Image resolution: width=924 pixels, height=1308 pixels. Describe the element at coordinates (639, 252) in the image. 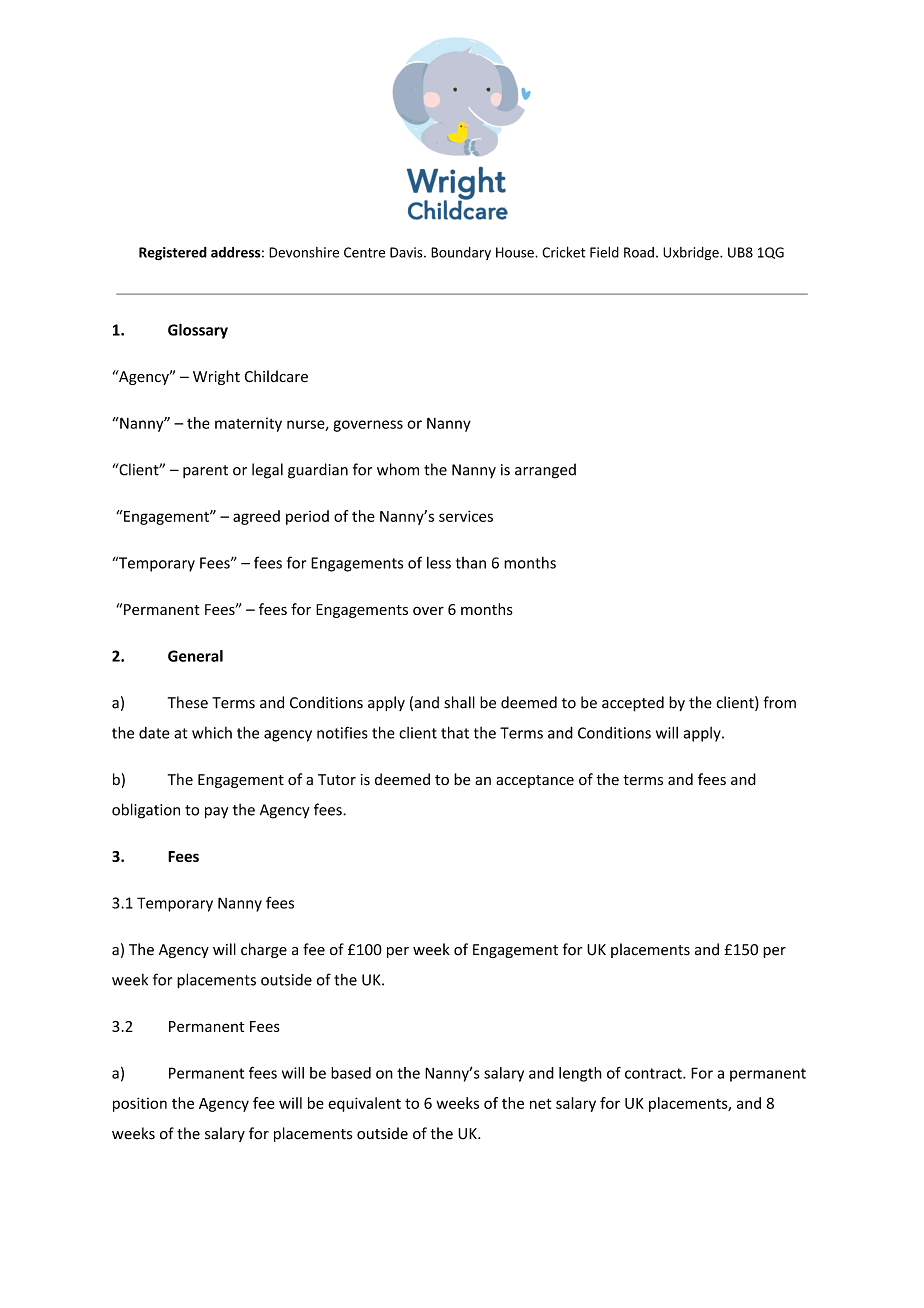

I see `Road` at that location.
